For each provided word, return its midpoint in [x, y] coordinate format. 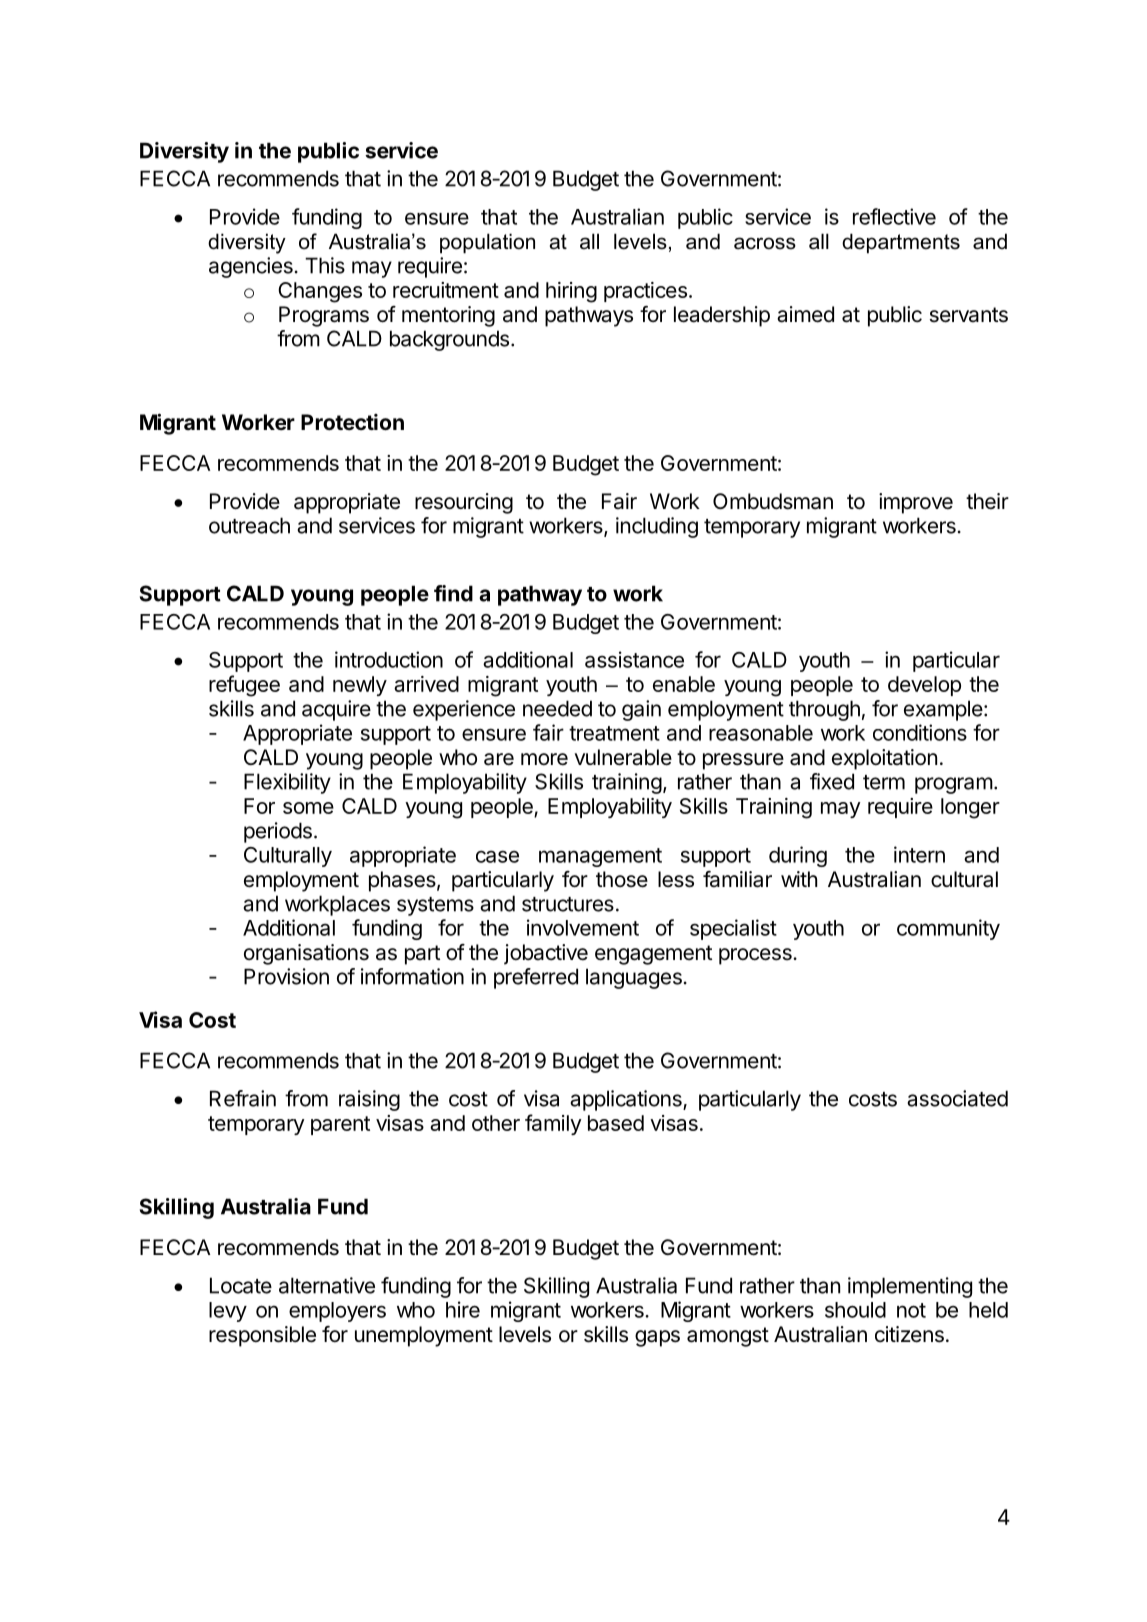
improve [916, 503]
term [884, 782]
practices [645, 292]
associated [957, 1098]
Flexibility [287, 783]
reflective [894, 216]
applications [627, 1100]
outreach [249, 525]
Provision [286, 976]
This [325, 265]
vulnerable [623, 757]
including [657, 527]
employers [337, 1312]
